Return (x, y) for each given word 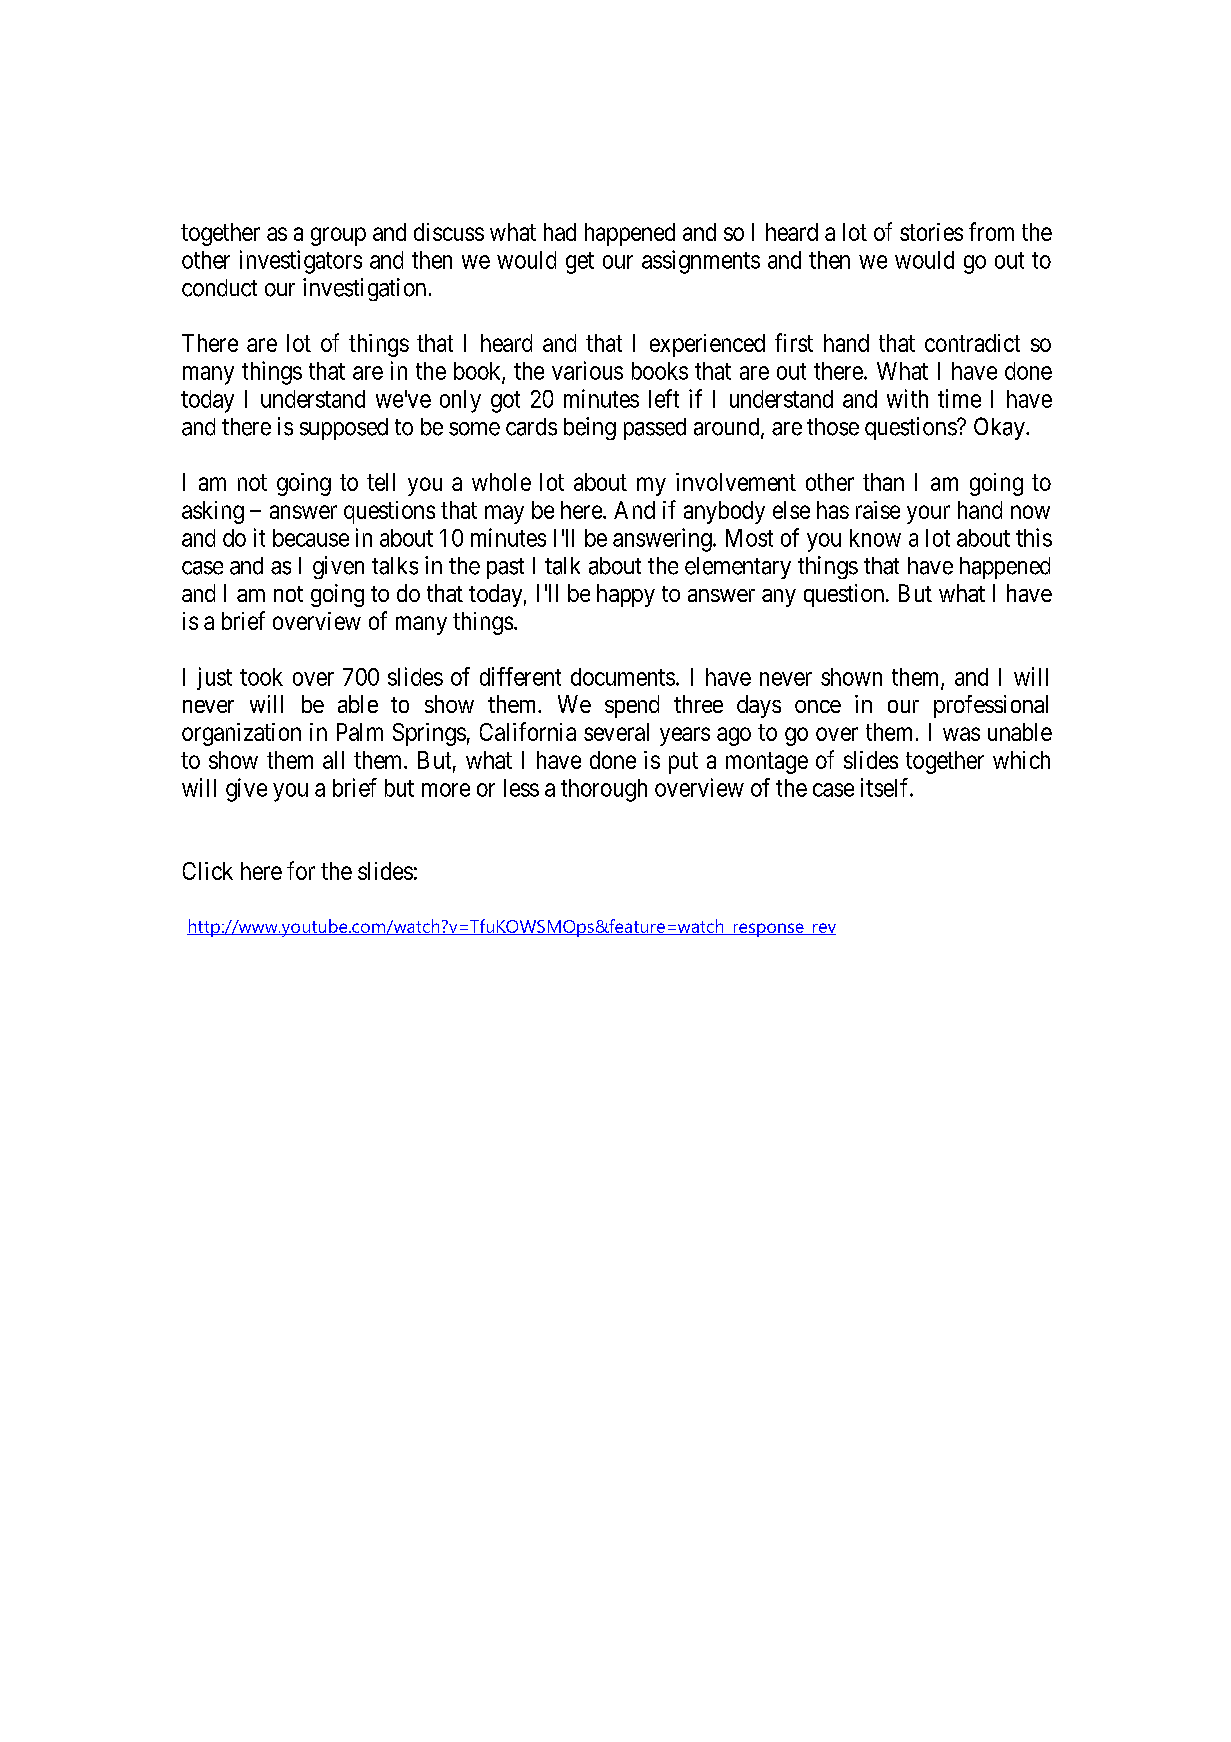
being (590, 428)
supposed (344, 429)
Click (208, 871)
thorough (604, 790)
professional (991, 706)
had (560, 232)
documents (623, 677)
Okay (1000, 428)
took (261, 677)
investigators (301, 262)
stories (931, 232)
